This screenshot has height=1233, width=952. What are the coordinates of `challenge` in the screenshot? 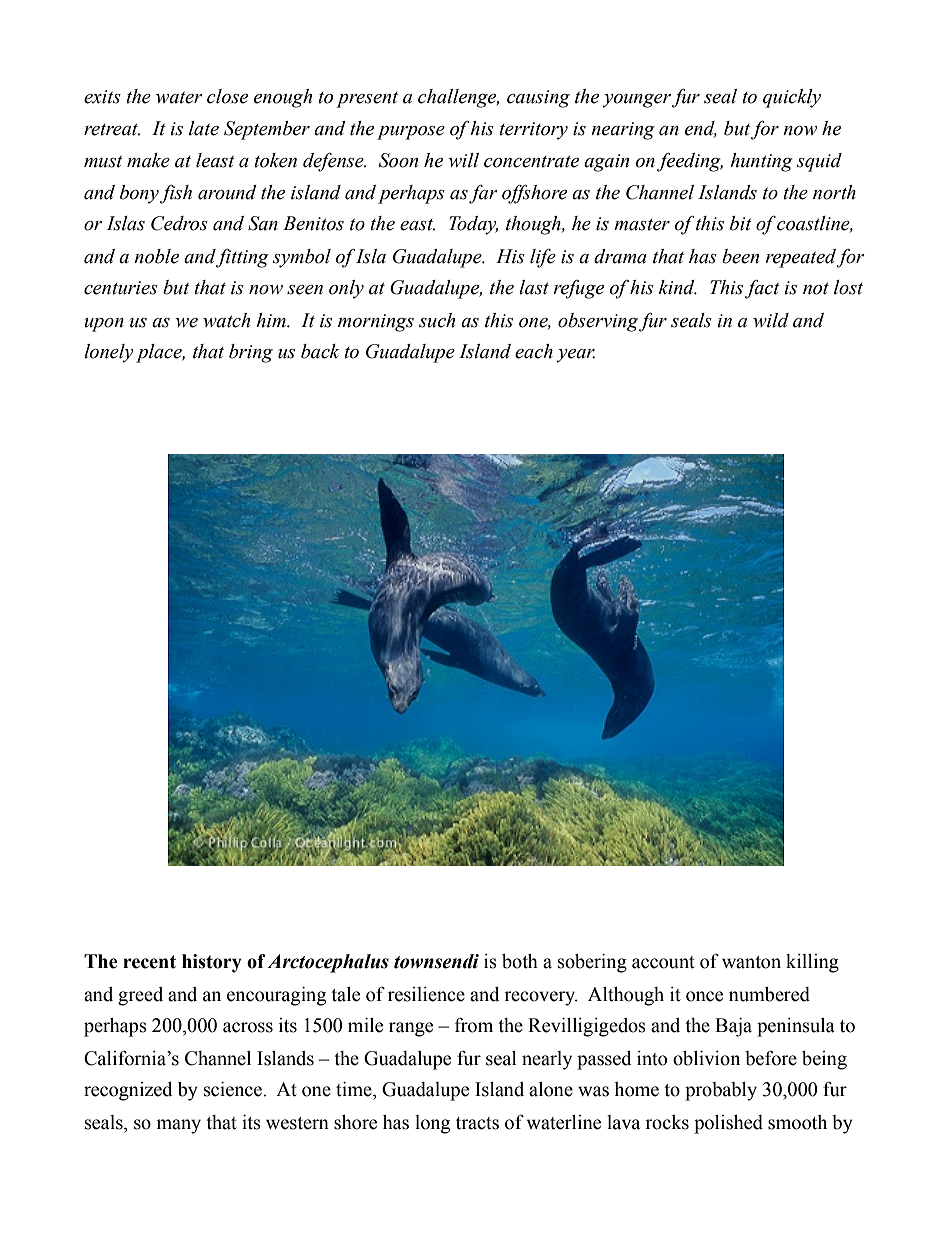 It's located at (458, 98).
